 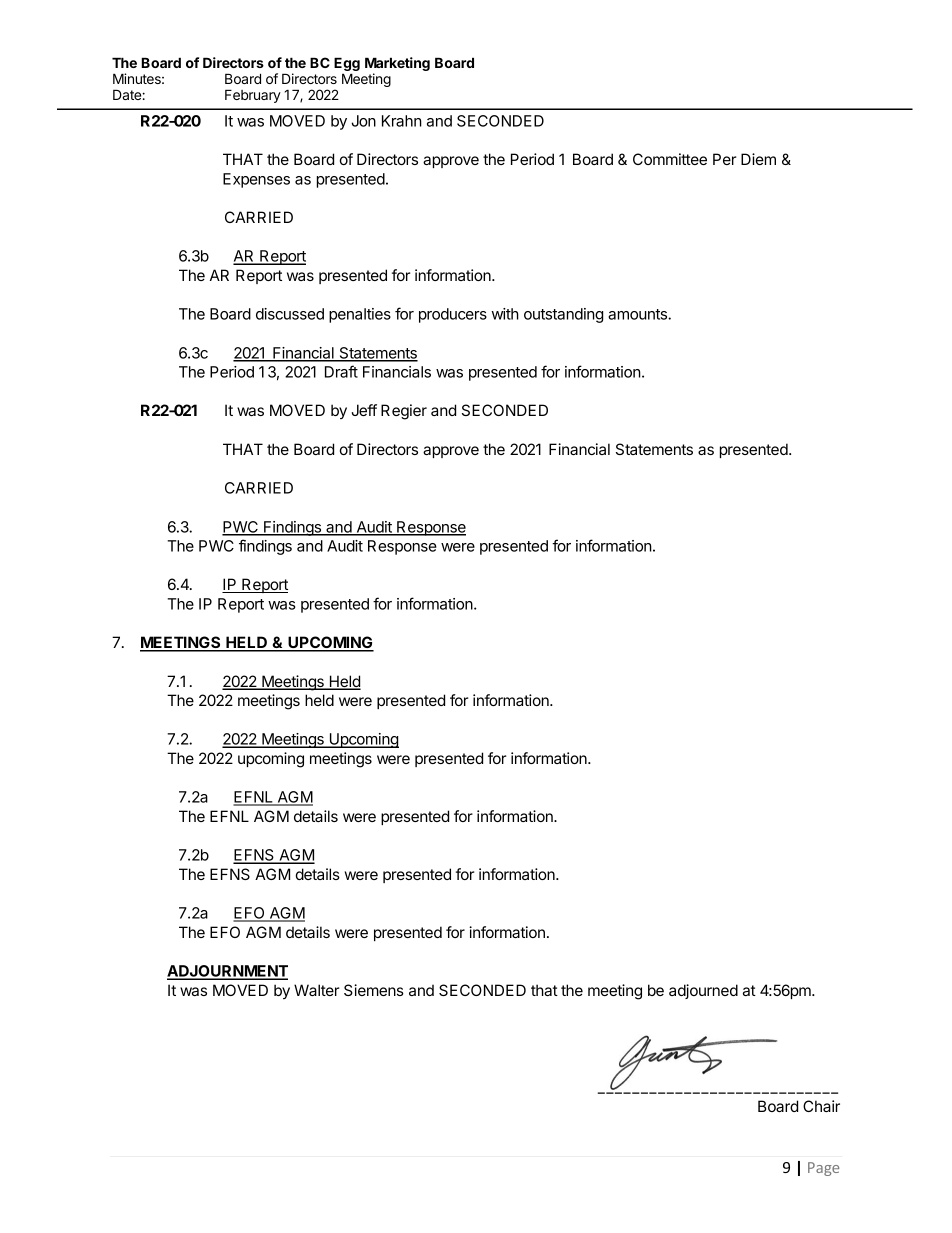 What do you see at coordinates (404, 412) in the screenshot?
I see `Regier` at bounding box center [404, 412].
